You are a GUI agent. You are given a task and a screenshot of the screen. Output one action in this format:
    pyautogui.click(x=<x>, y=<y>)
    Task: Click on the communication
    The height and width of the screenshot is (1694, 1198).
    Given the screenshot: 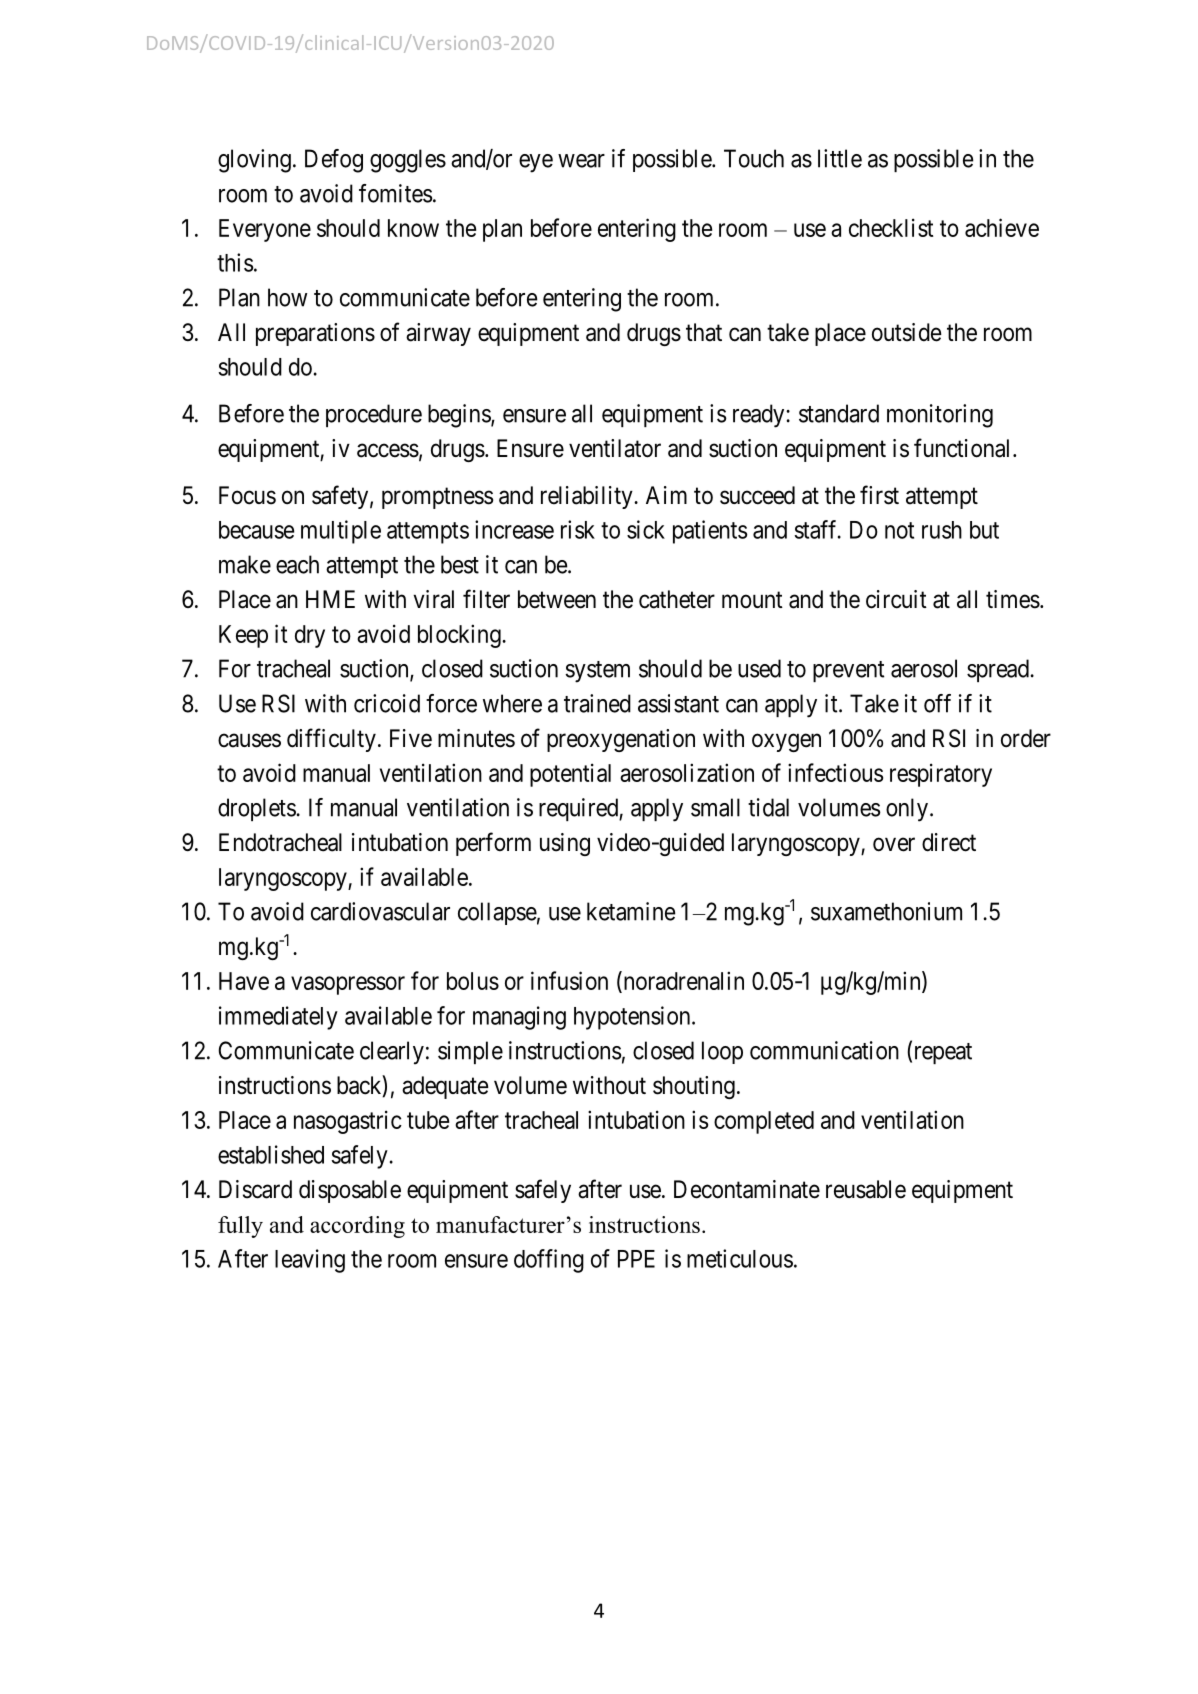 What is the action you would take?
    pyautogui.click(x=824, y=1050)
